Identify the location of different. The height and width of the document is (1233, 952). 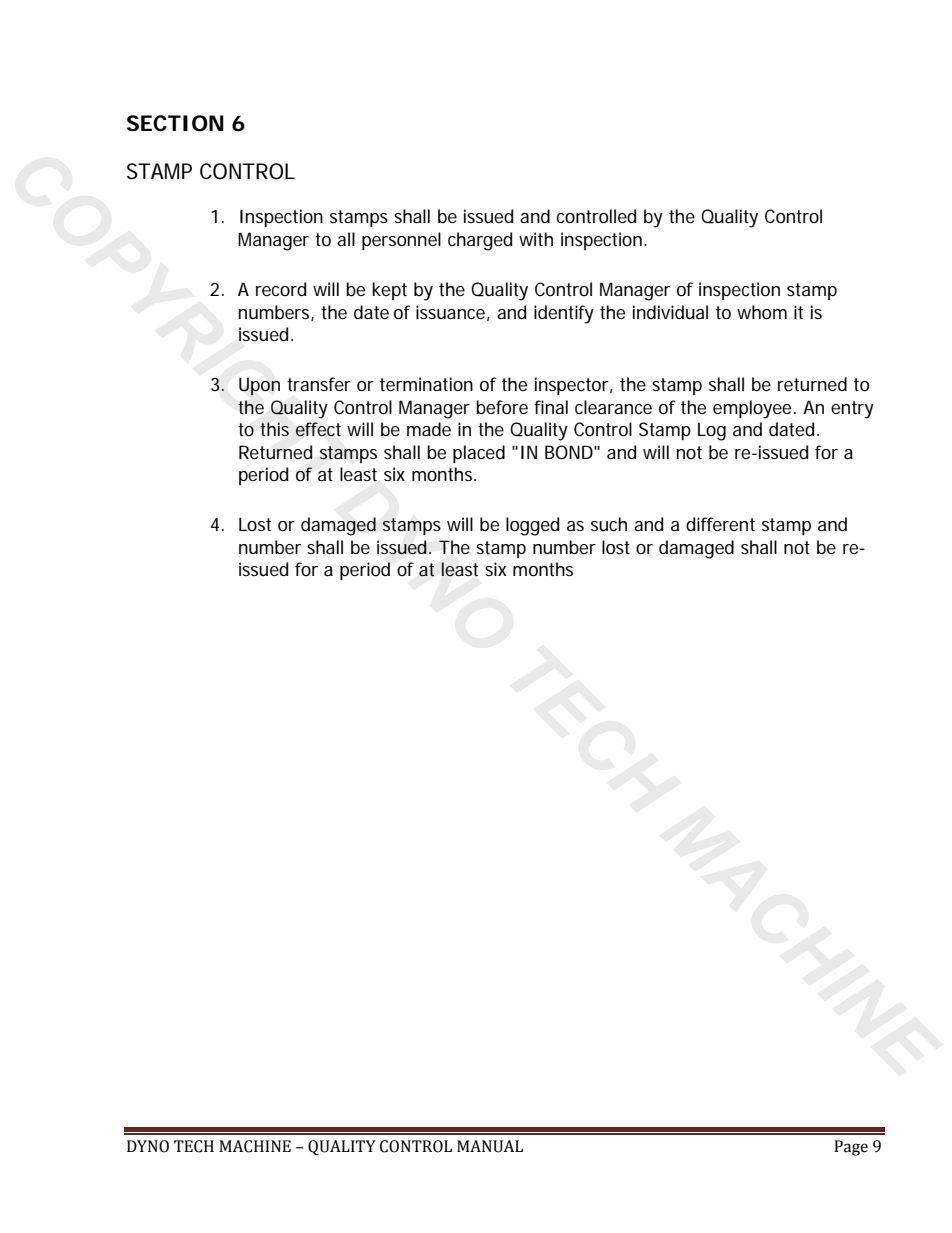
(720, 524).
